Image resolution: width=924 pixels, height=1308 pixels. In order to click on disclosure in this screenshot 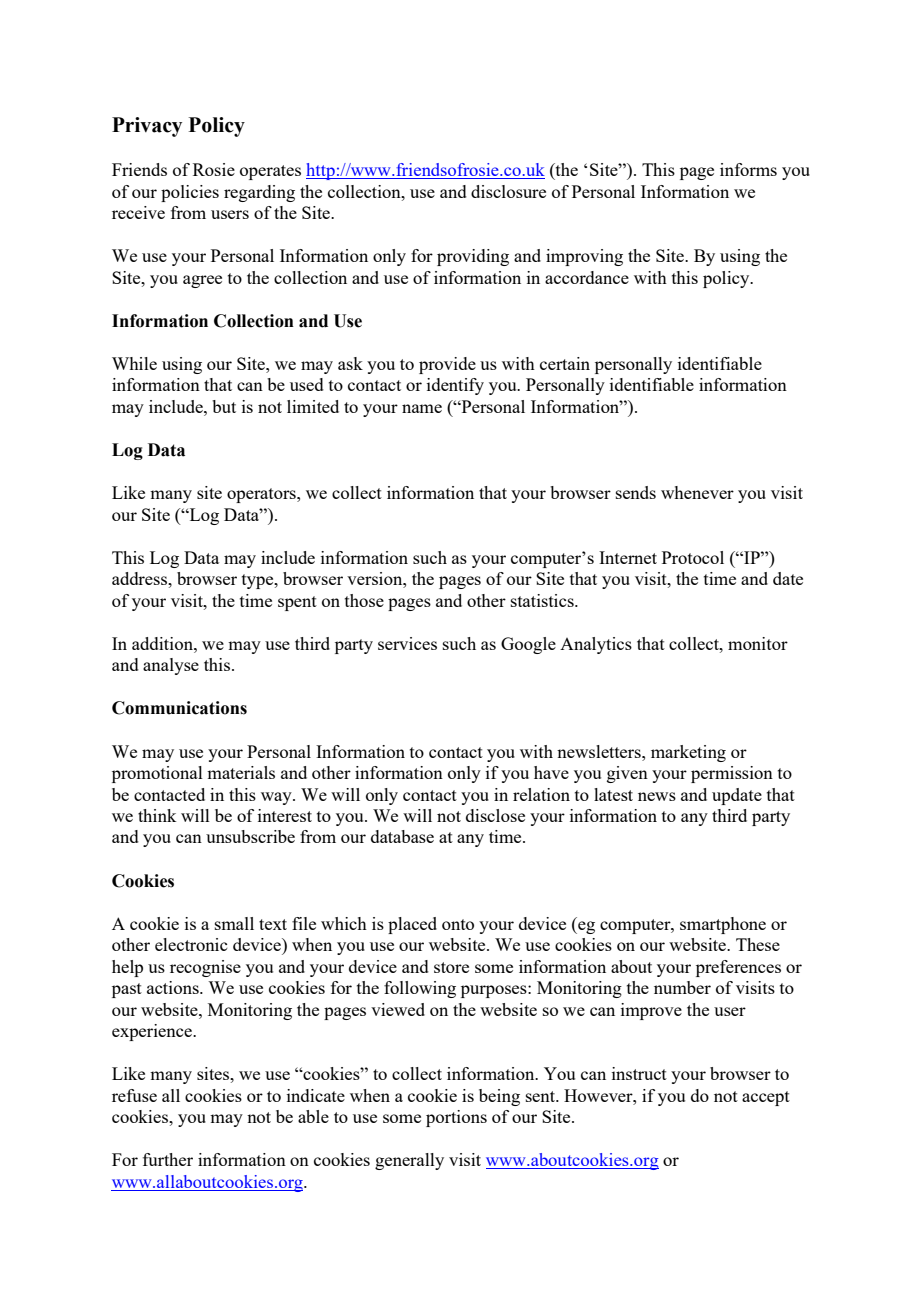, I will do `click(508, 191)`.
